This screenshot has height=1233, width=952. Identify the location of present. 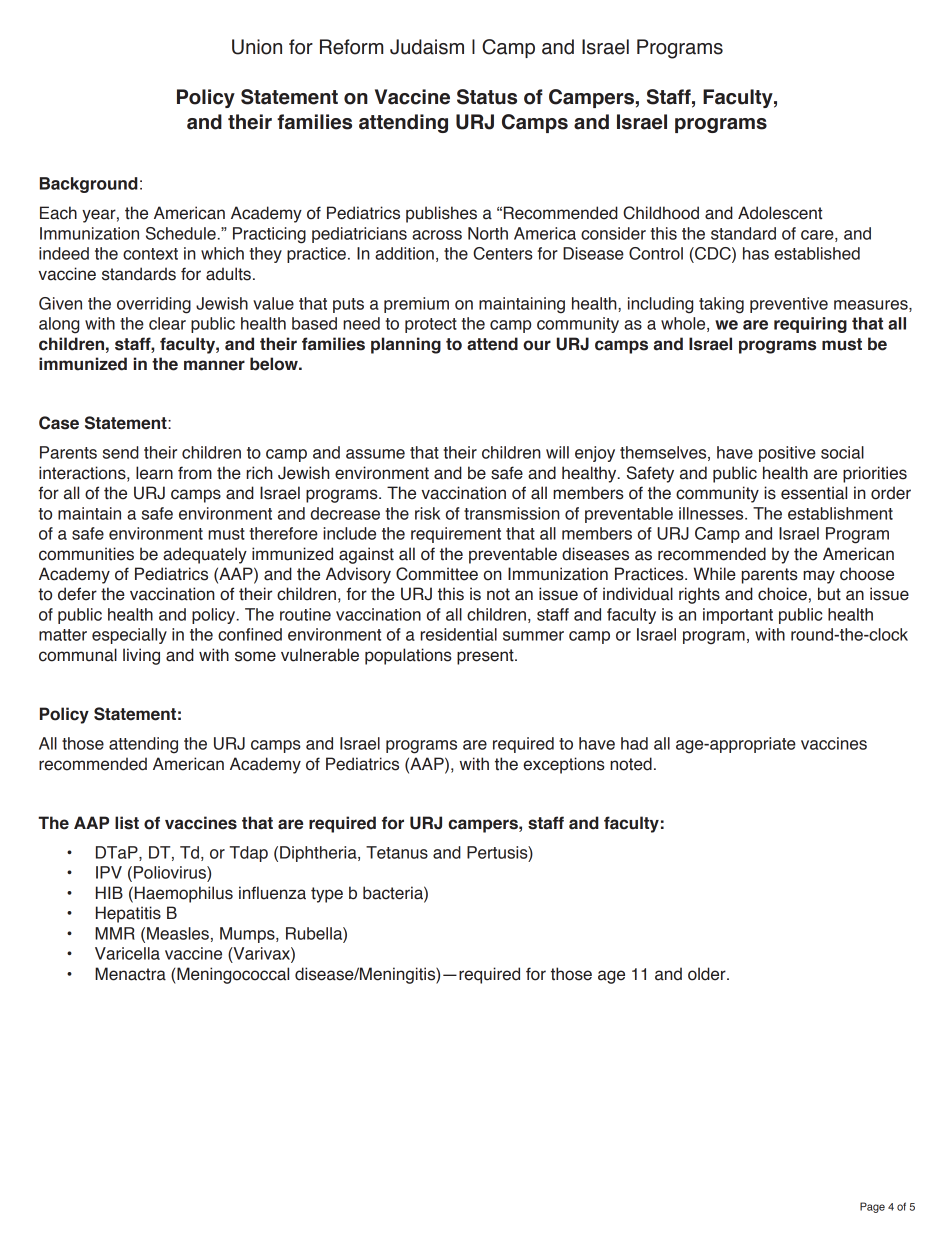
(486, 657).
